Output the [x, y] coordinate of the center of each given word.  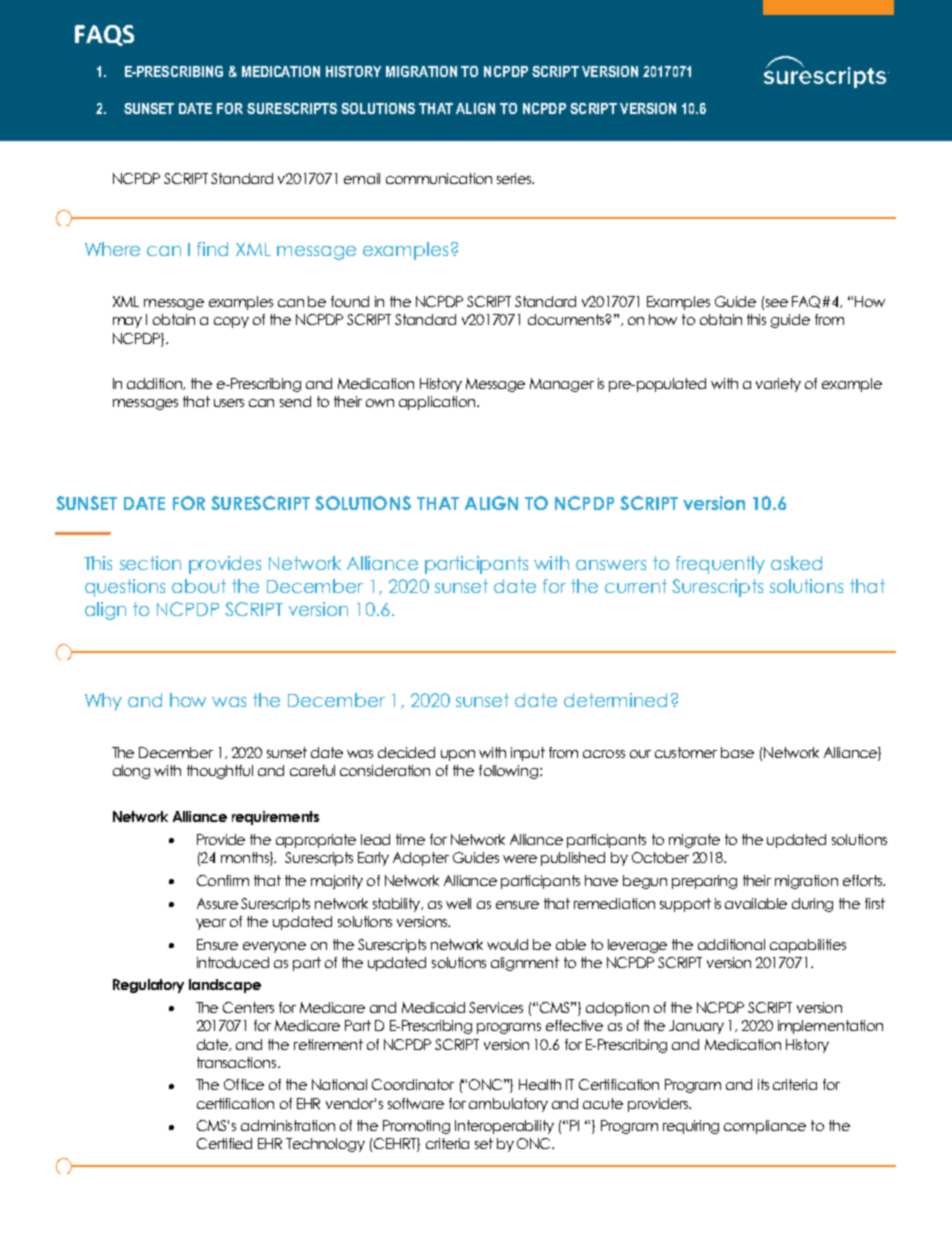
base [737, 752]
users [229, 403]
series [515, 178]
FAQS [104, 35]
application [438, 403]
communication [439, 178]
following [508, 772]
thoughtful [220, 772]
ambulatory [508, 1105]
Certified [224, 1143]
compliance [765, 1127]
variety [778, 385]
